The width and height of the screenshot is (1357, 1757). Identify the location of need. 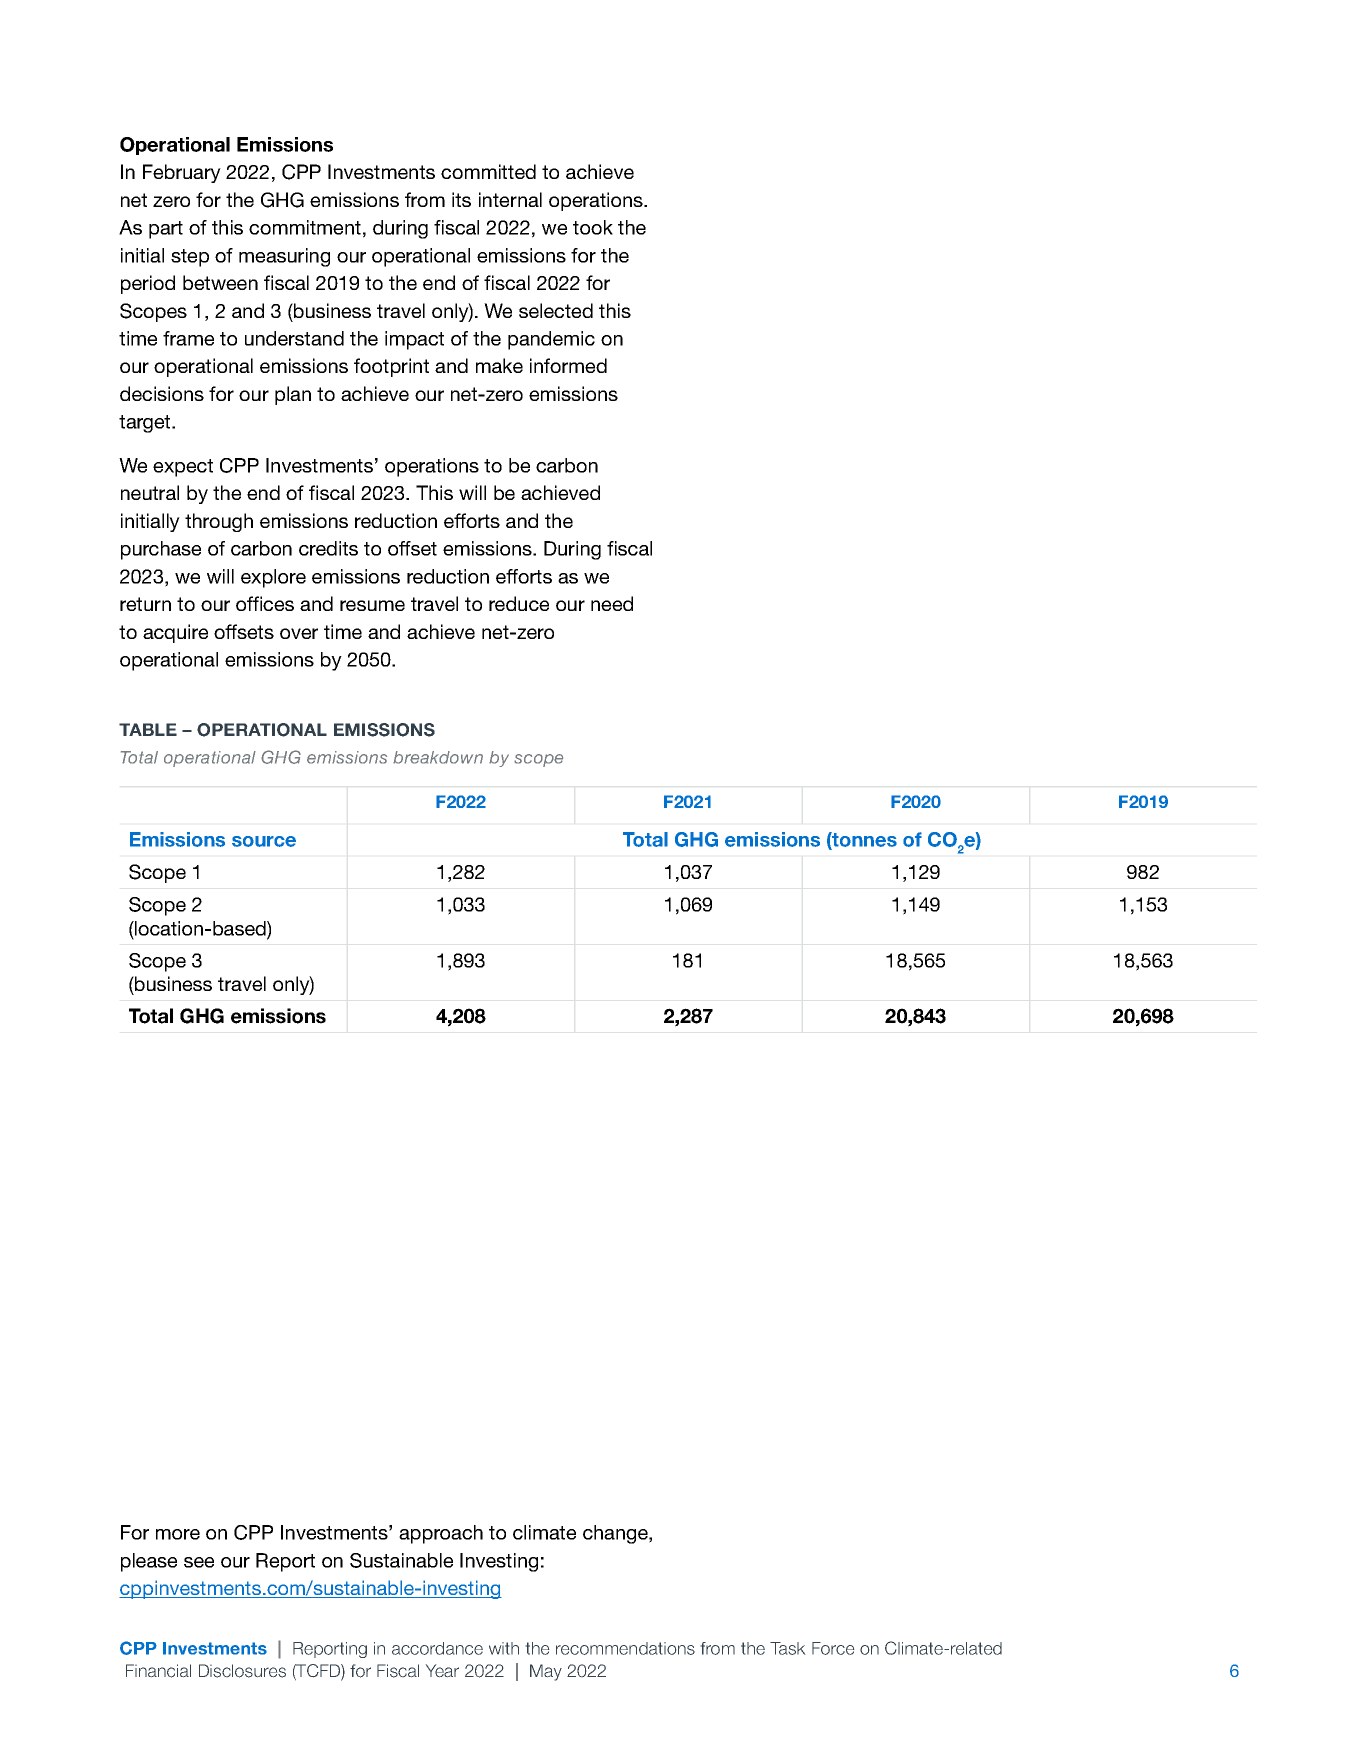
(612, 603).
